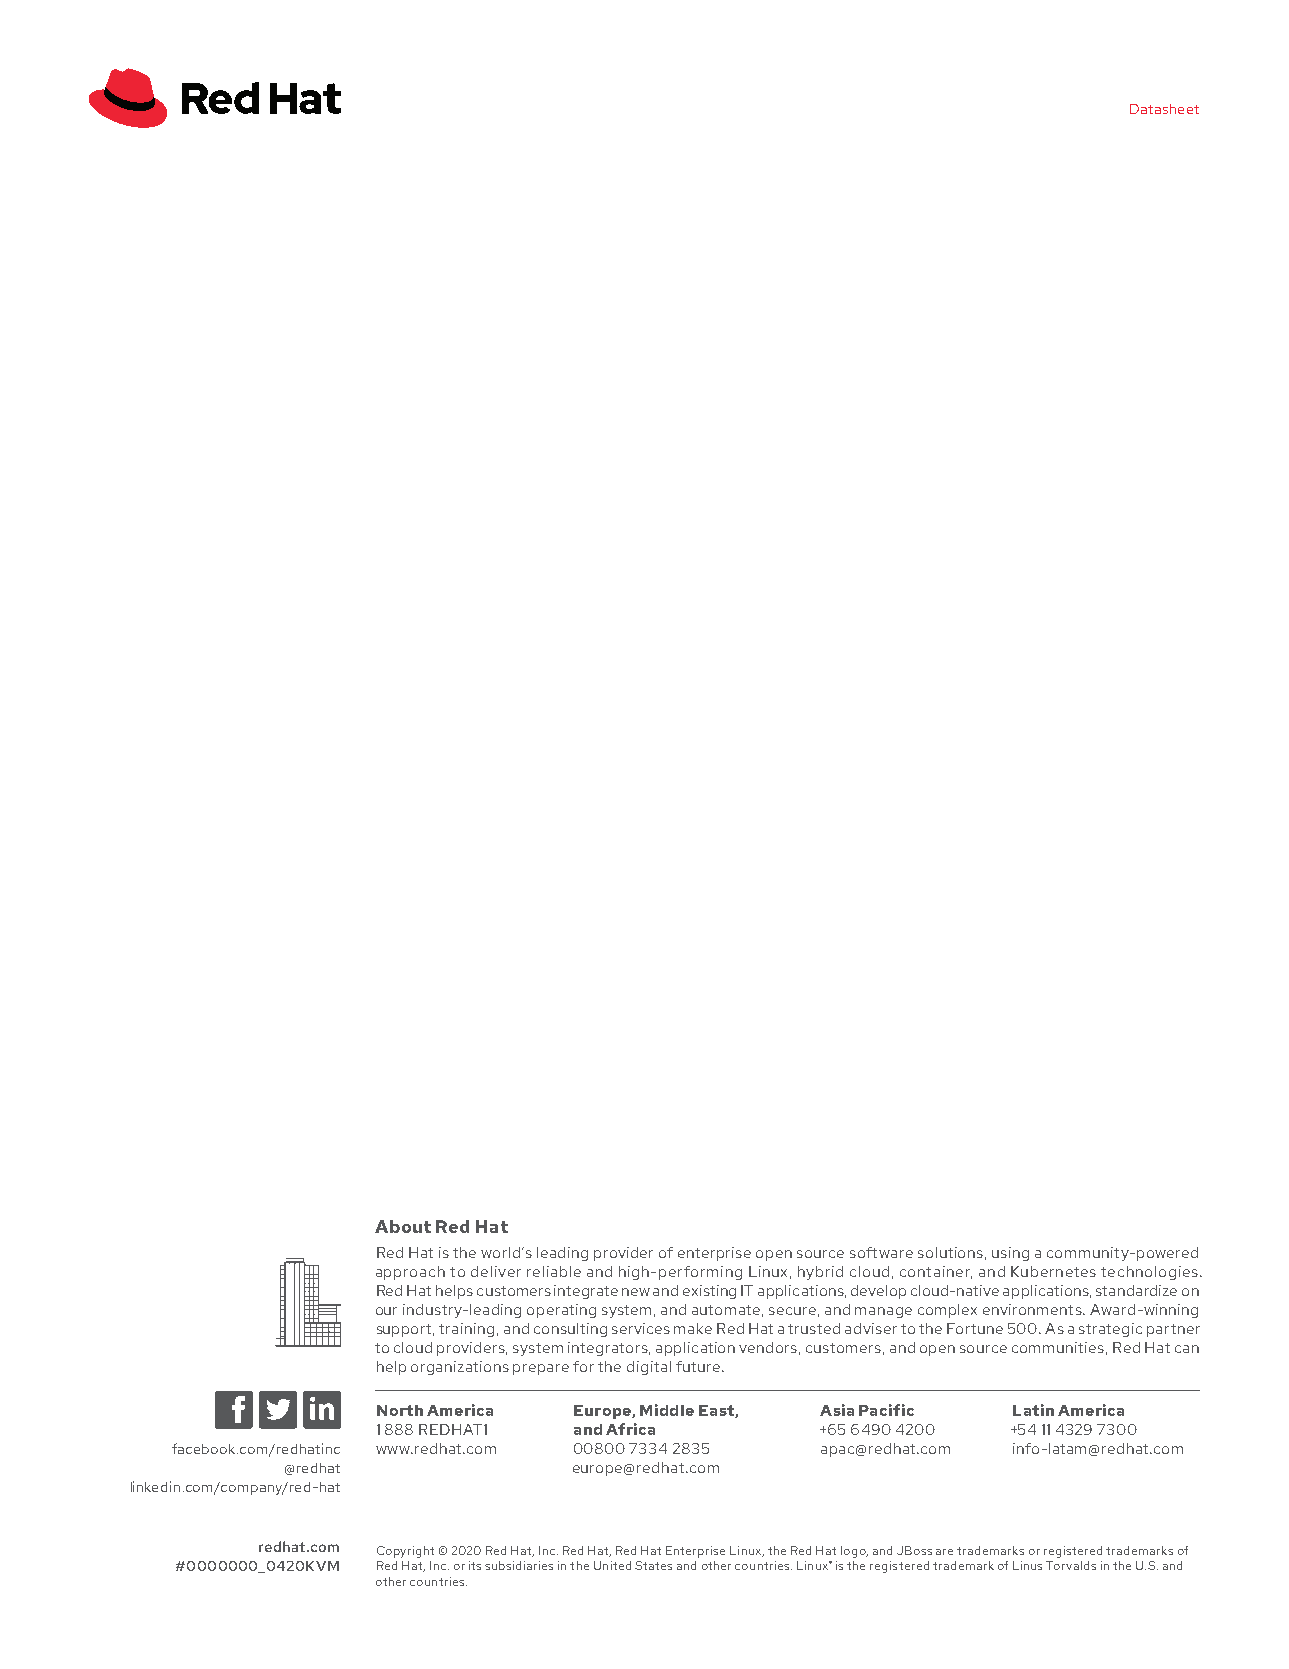  I want to click on About, so click(403, 1226).
